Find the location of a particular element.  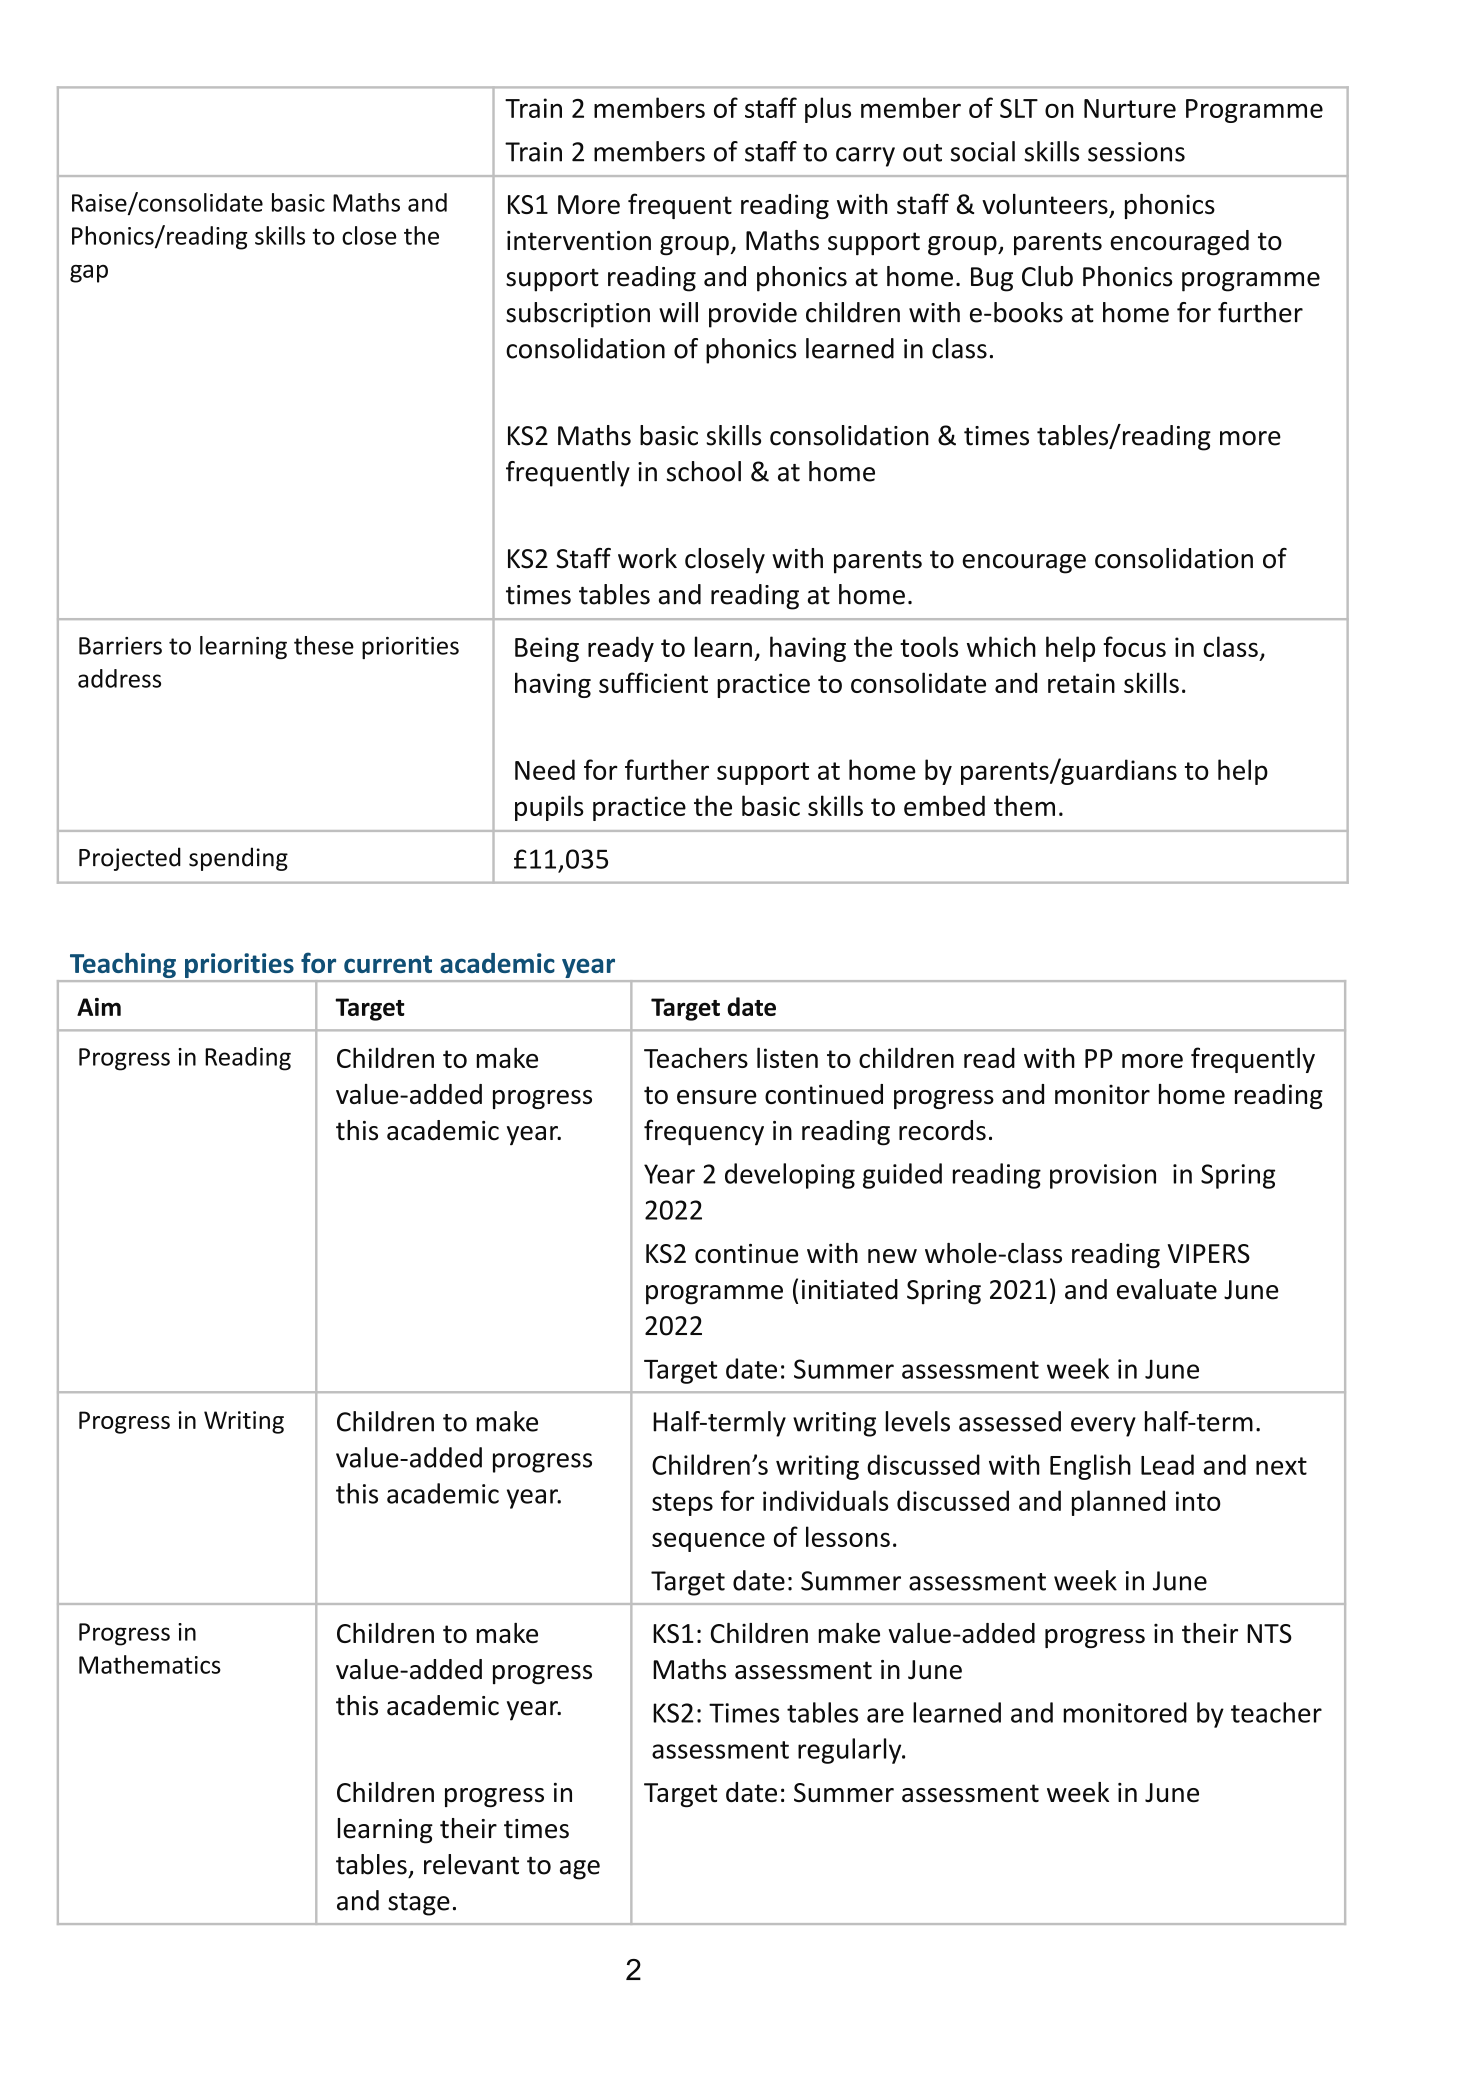

intervention is located at coordinates (579, 241).
